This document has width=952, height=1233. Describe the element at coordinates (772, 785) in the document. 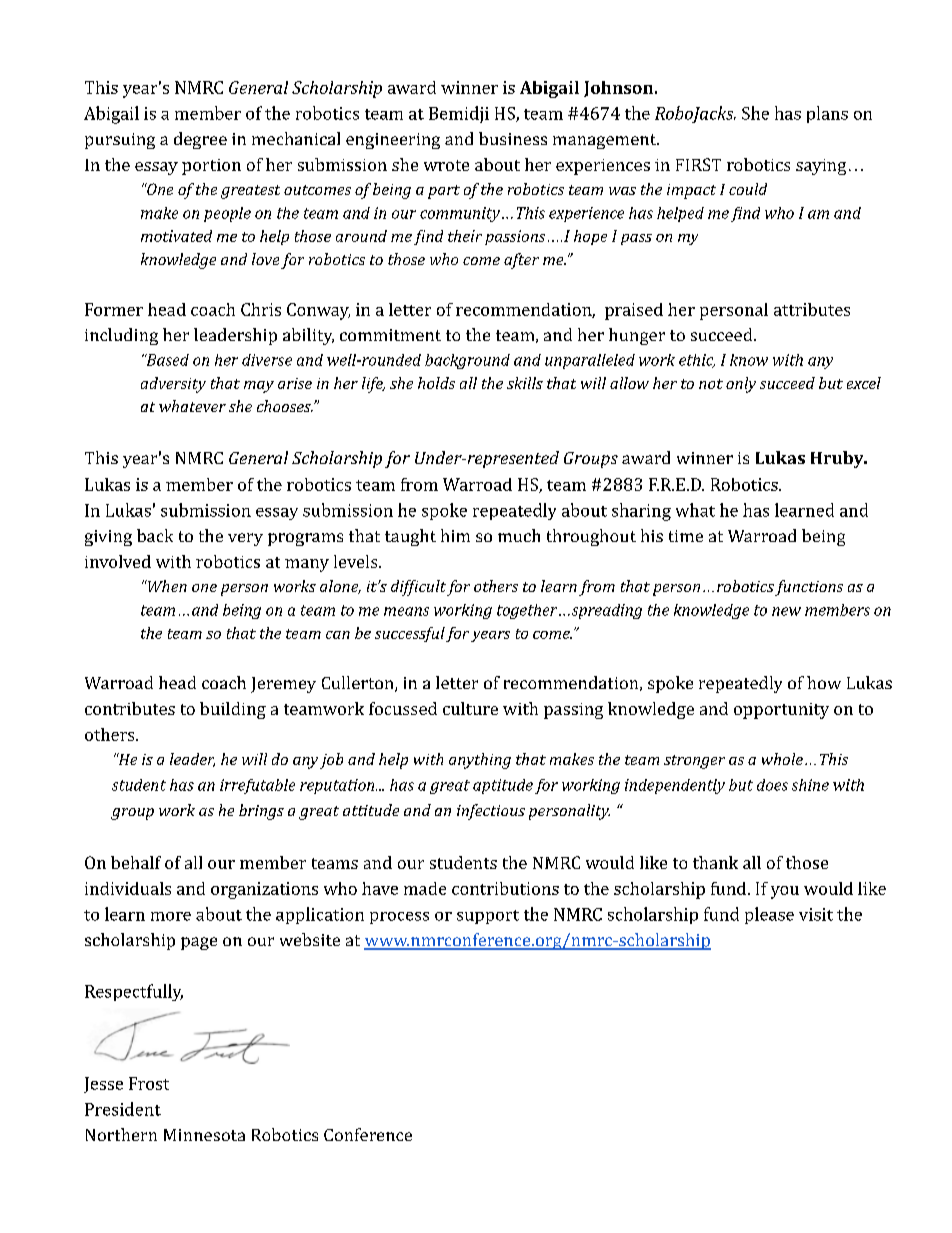

I see `does` at that location.
